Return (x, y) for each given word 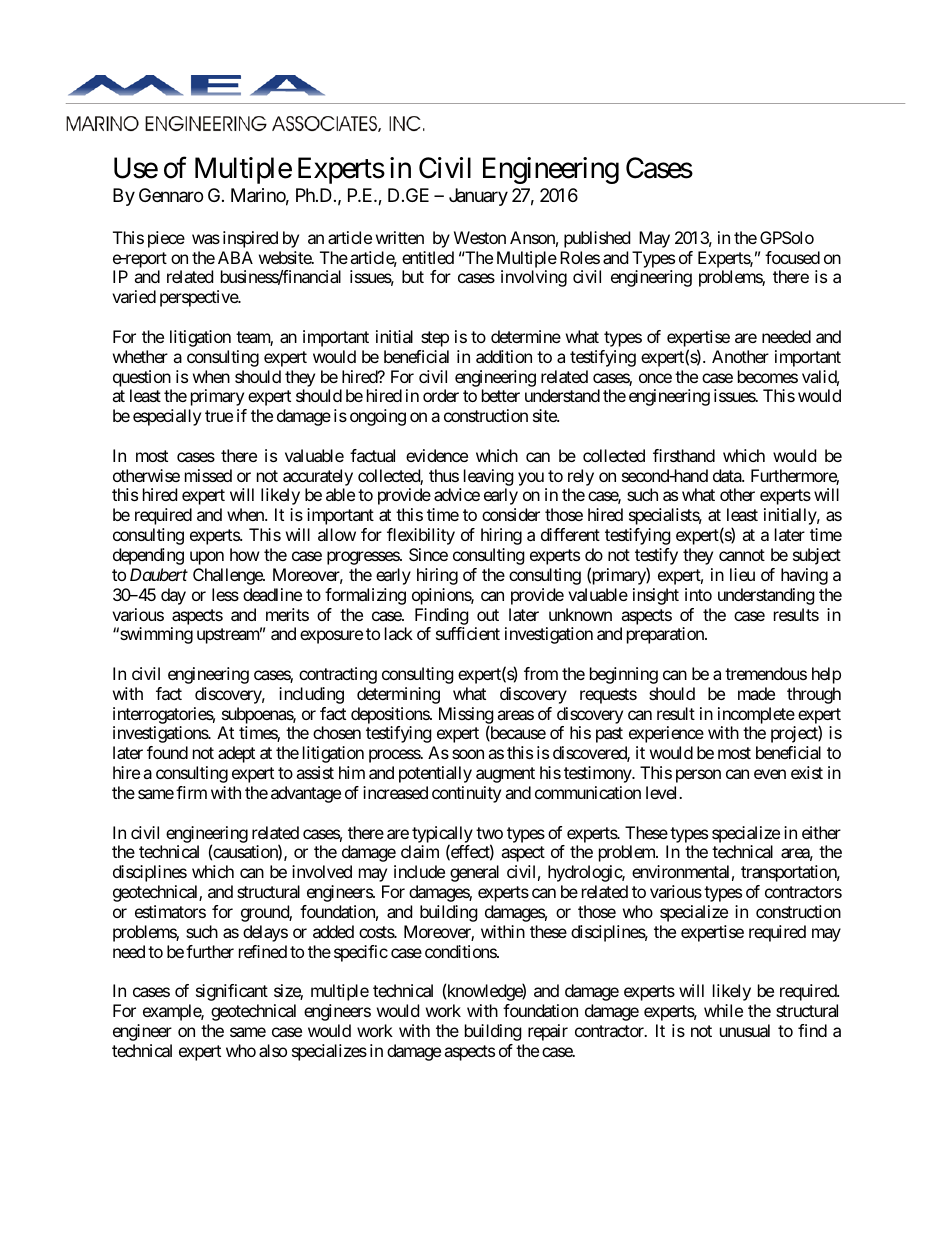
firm (191, 792)
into (698, 594)
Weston (480, 237)
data (728, 475)
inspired (250, 239)
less (225, 594)
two (489, 833)
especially (167, 417)
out (488, 615)
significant (232, 992)
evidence (437, 455)
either (821, 832)
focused (792, 257)
